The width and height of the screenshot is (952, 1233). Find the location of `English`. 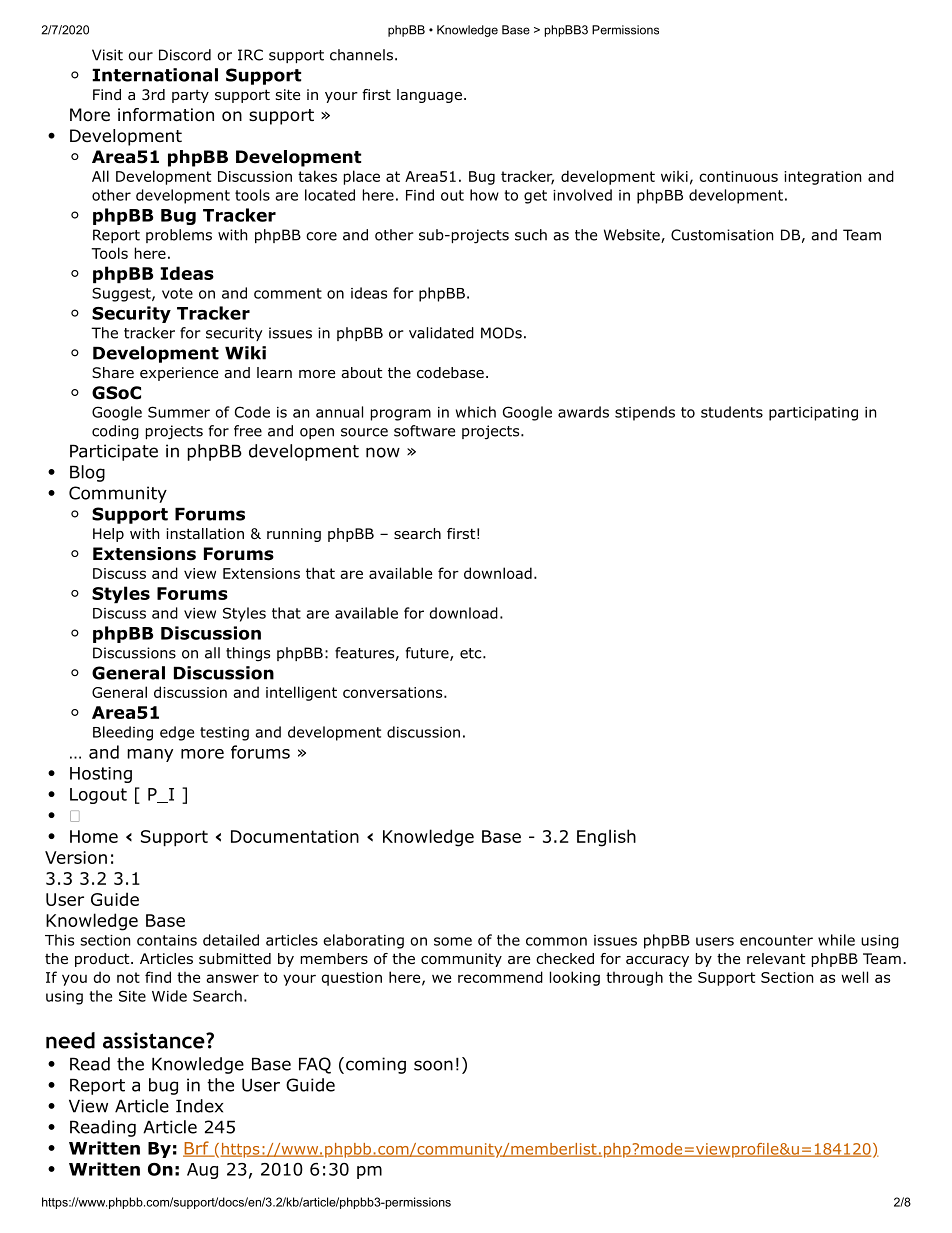

English is located at coordinates (606, 838).
